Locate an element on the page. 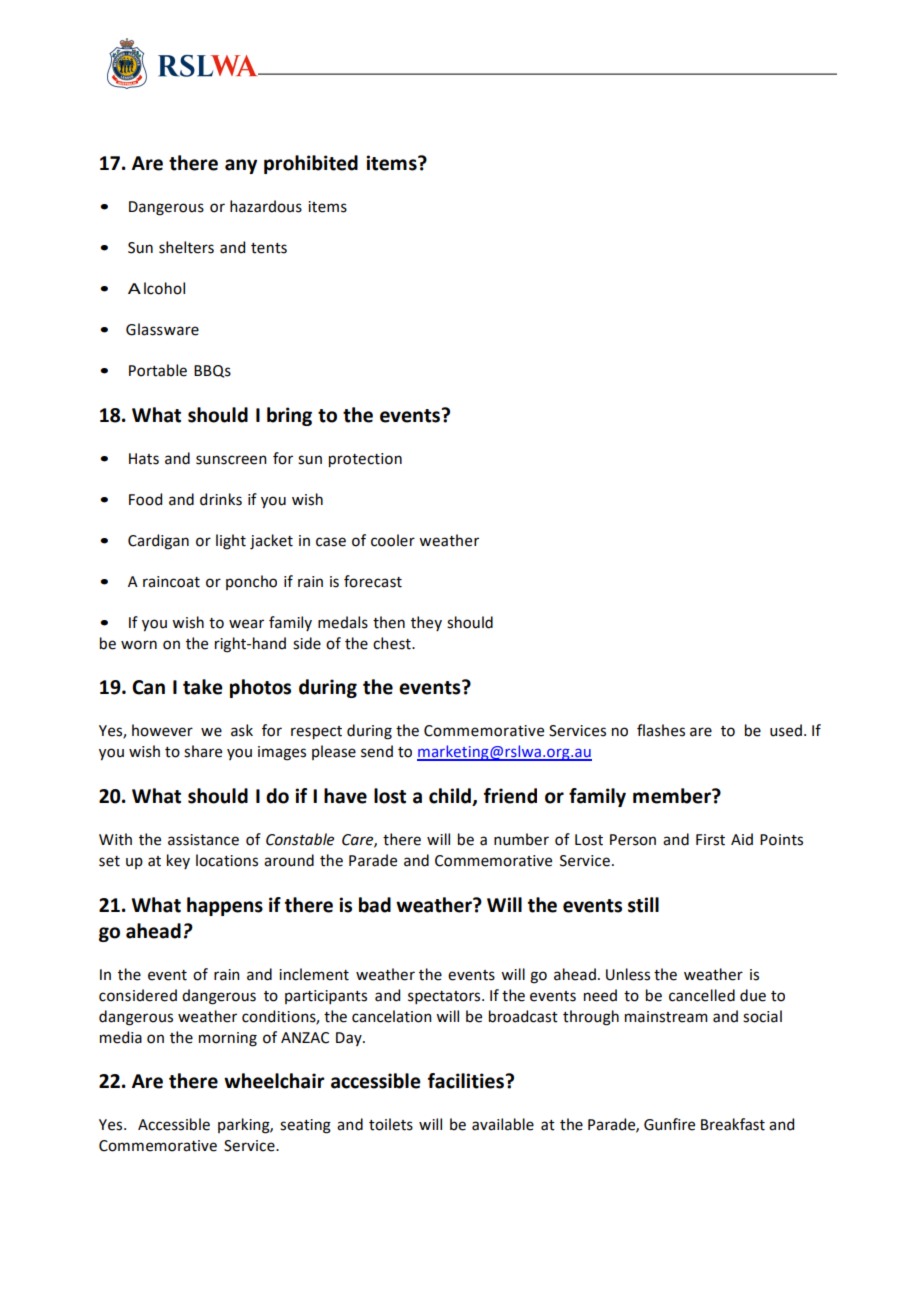 Image resolution: width=924 pixels, height=1307 pixels. flashes is located at coordinates (661, 730).
